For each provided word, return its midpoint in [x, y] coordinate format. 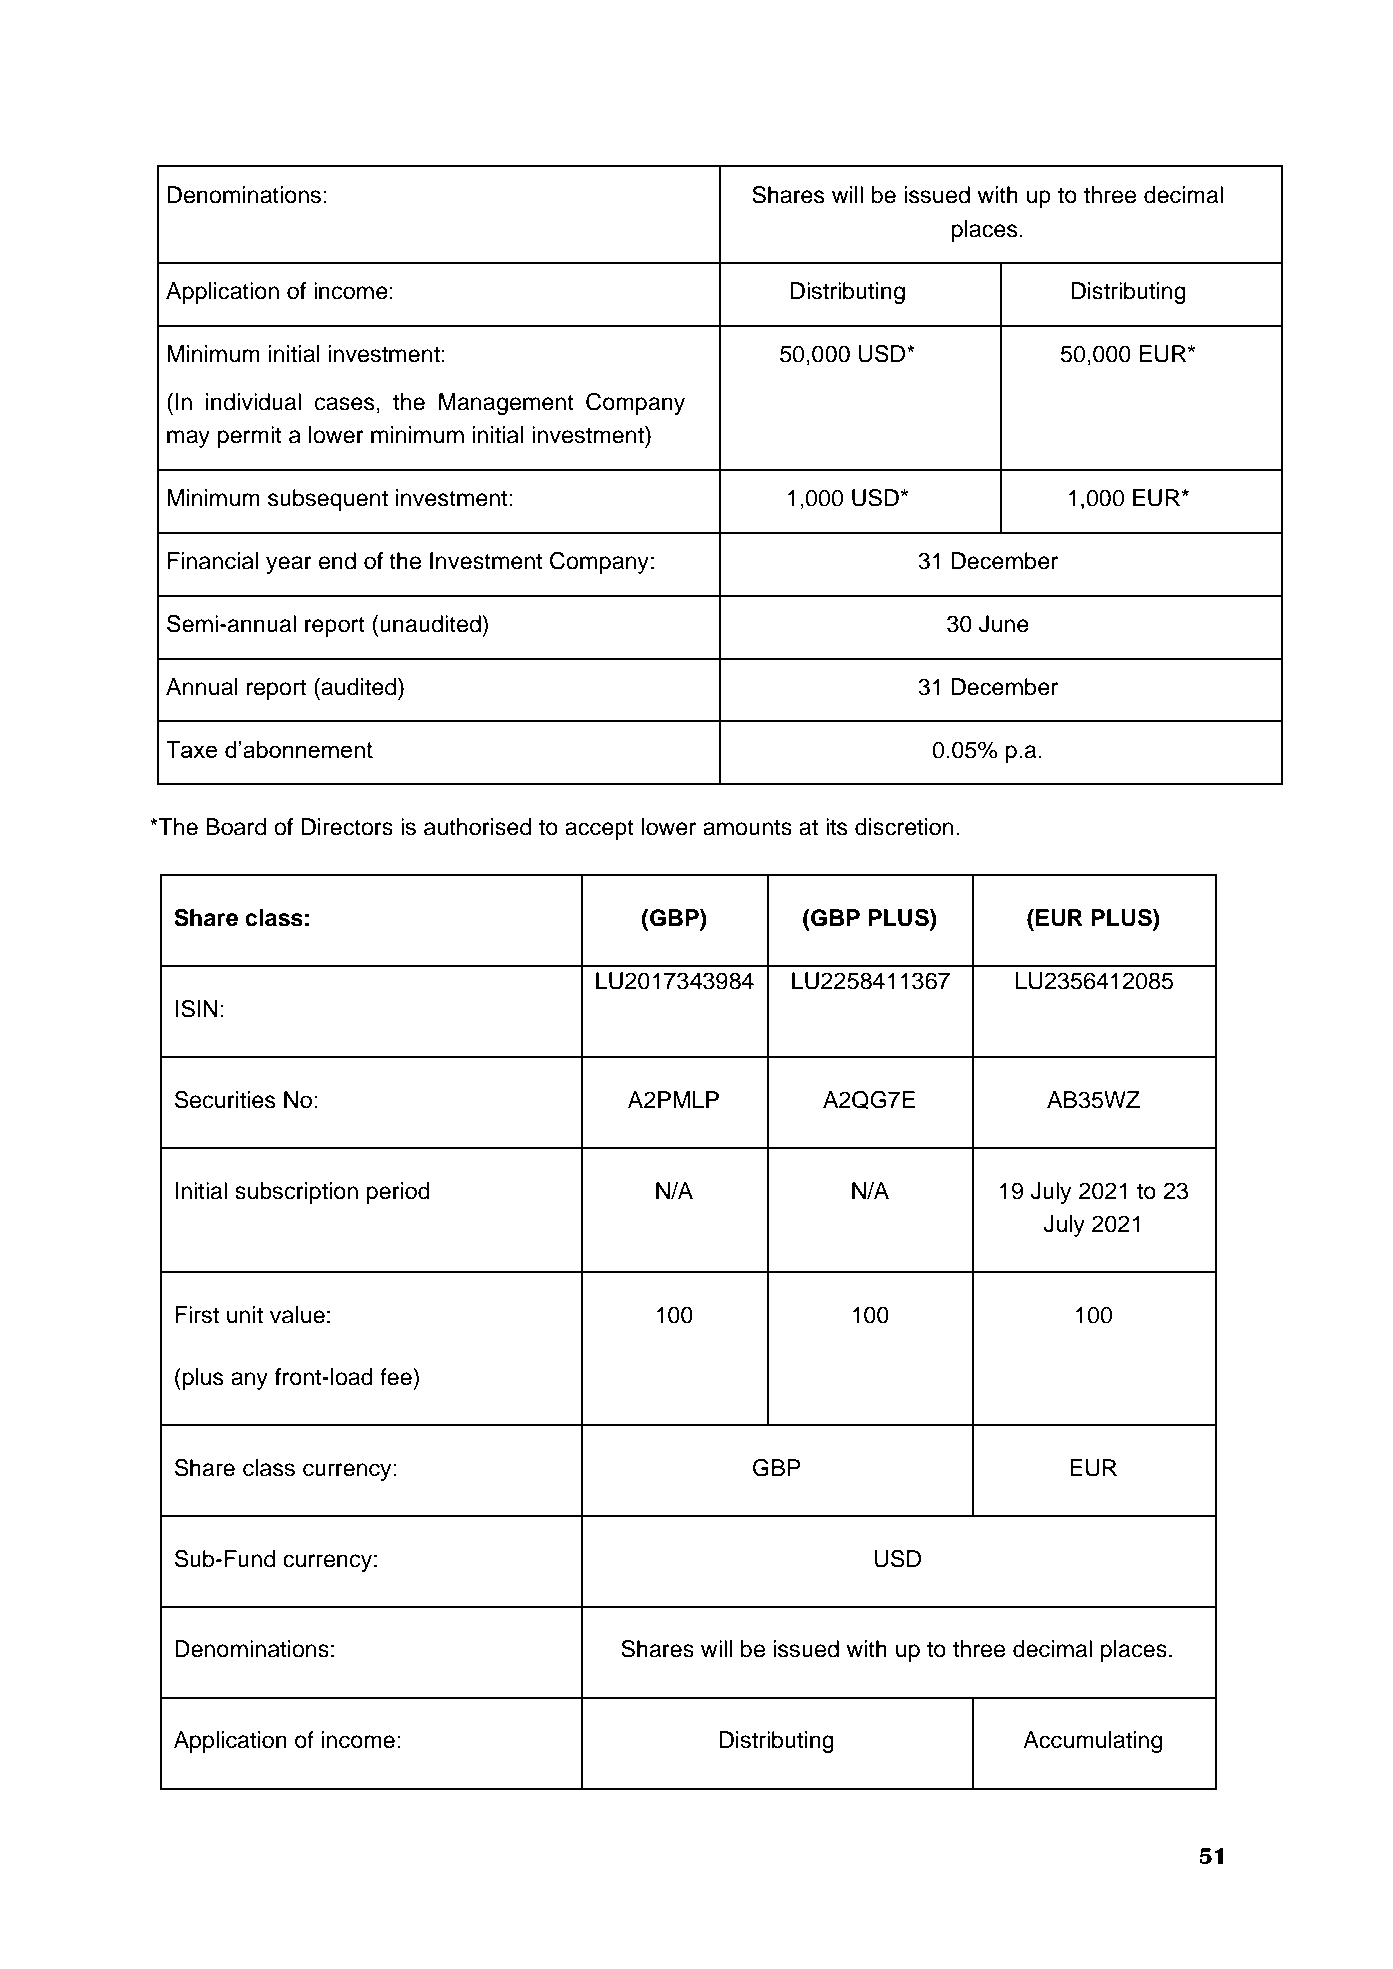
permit [249, 437]
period [398, 1193]
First [197, 1315]
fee [397, 1377]
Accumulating [1092, 1742]
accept [599, 830]
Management [506, 404]
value [297, 1315]
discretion [904, 827]
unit [245, 1315]
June [1004, 624]
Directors [347, 827]
